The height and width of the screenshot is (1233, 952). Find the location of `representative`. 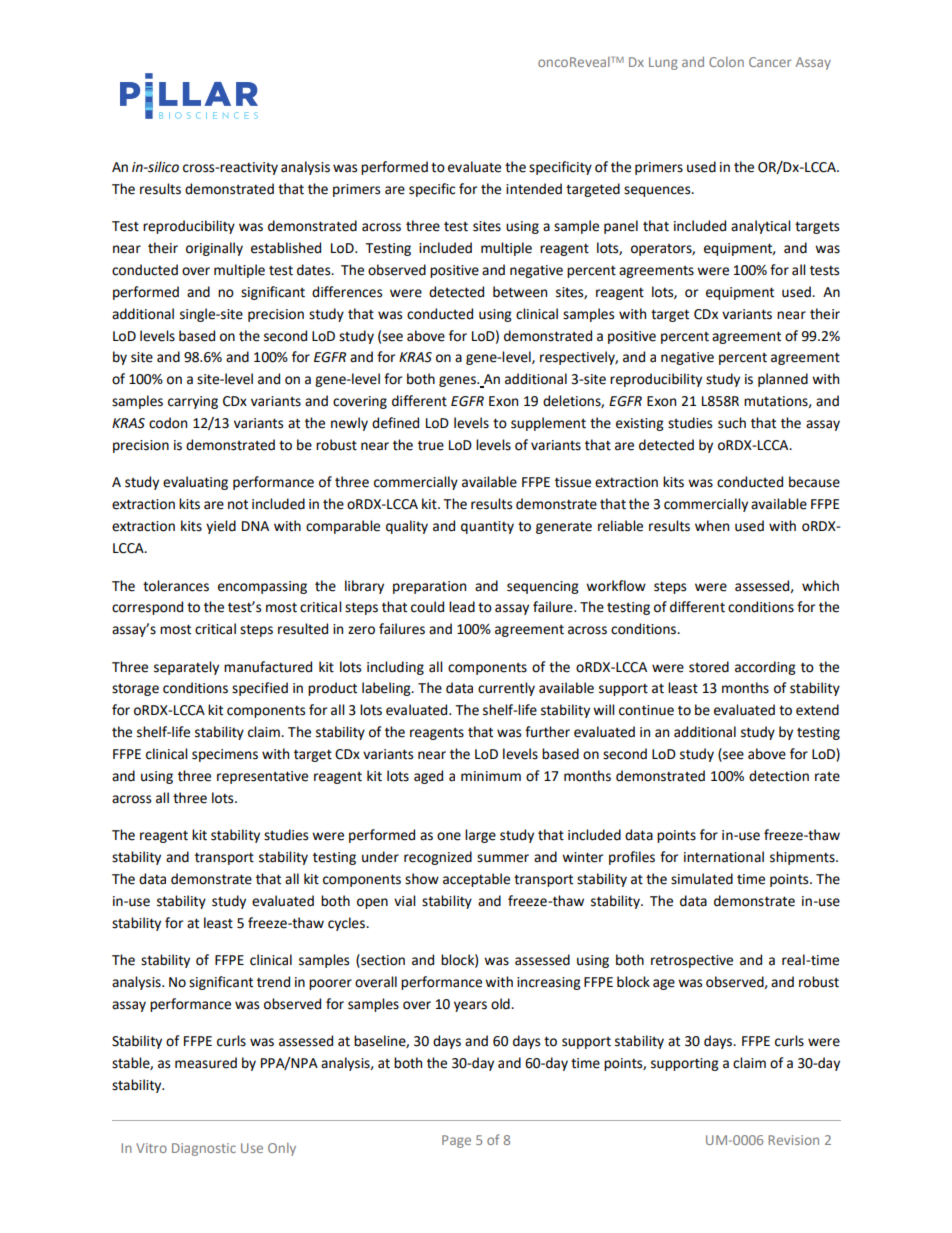

representative is located at coordinates (262, 777).
